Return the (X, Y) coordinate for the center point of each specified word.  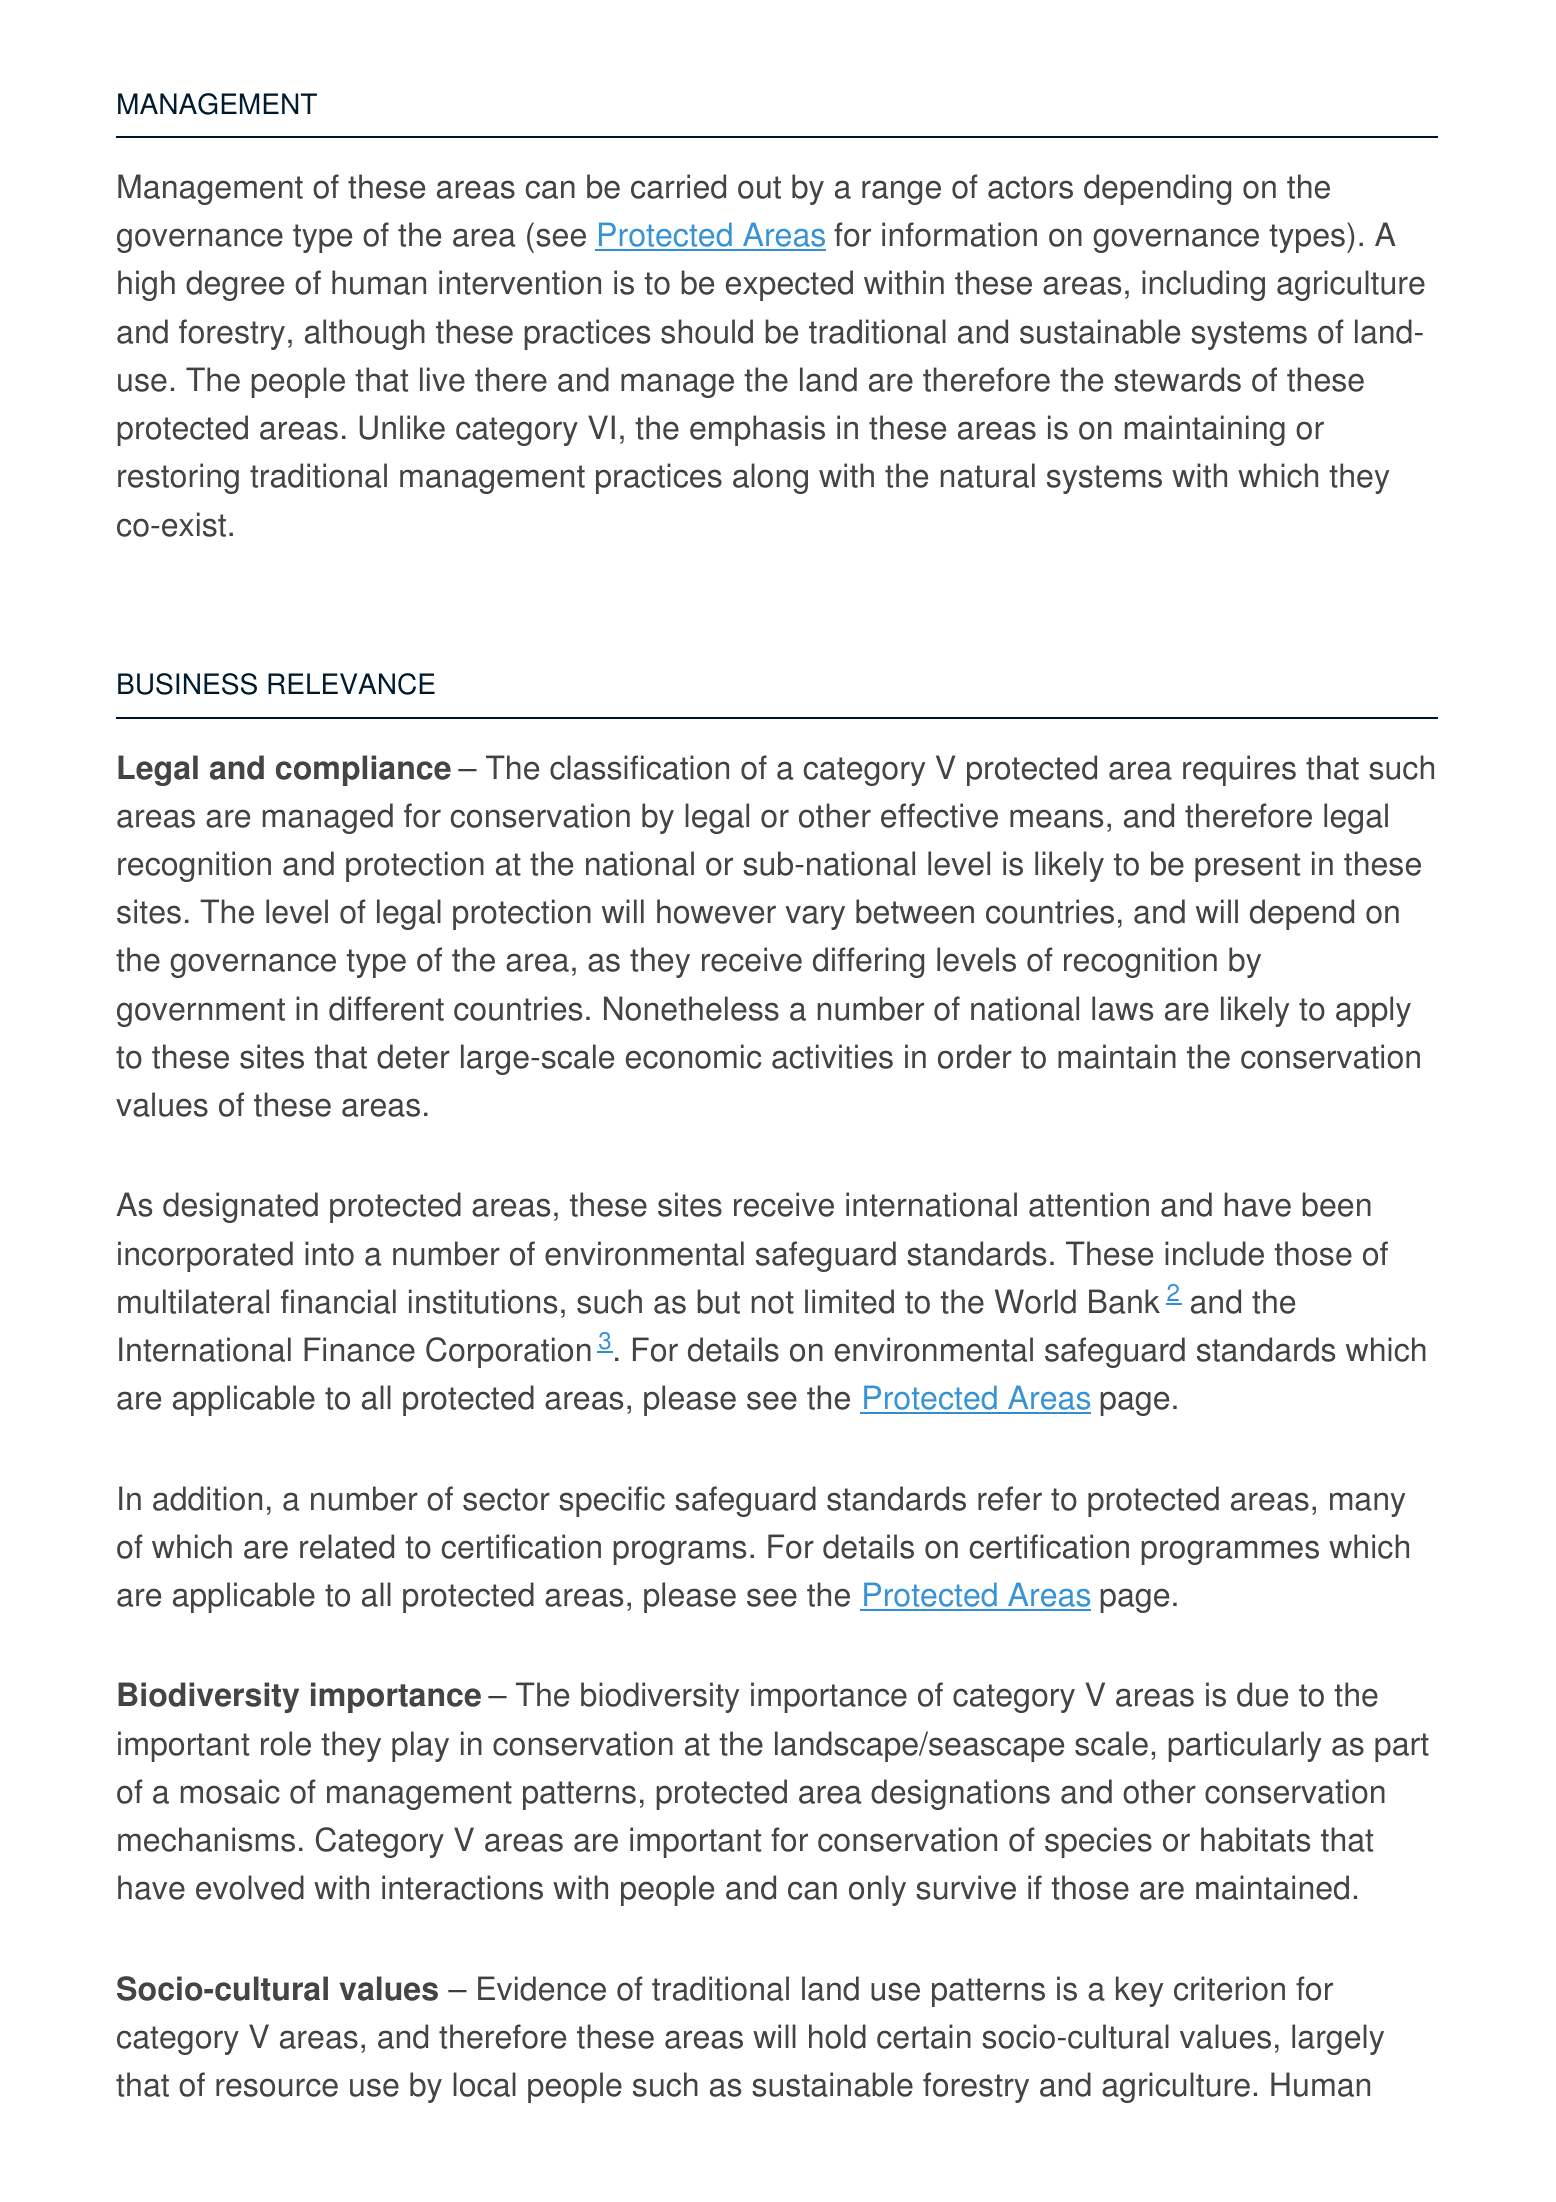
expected (789, 285)
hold (837, 2036)
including (1203, 285)
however (716, 911)
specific (612, 1501)
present (1247, 867)
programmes (1230, 1552)
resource (277, 2087)
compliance (363, 770)
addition (207, 1498)
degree (235, 285)
